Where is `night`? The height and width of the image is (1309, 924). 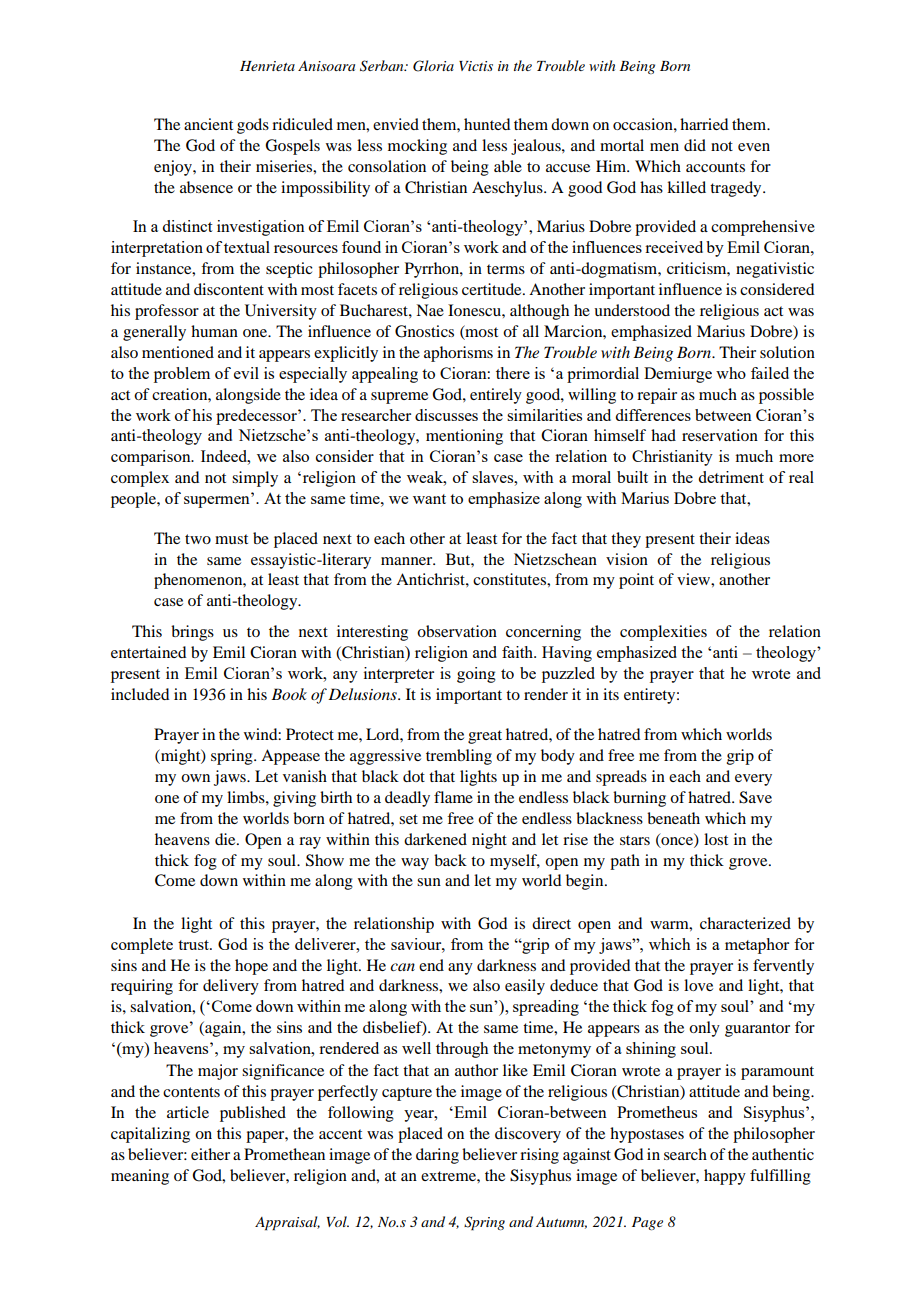 night is located at coordinates (489, 841).
